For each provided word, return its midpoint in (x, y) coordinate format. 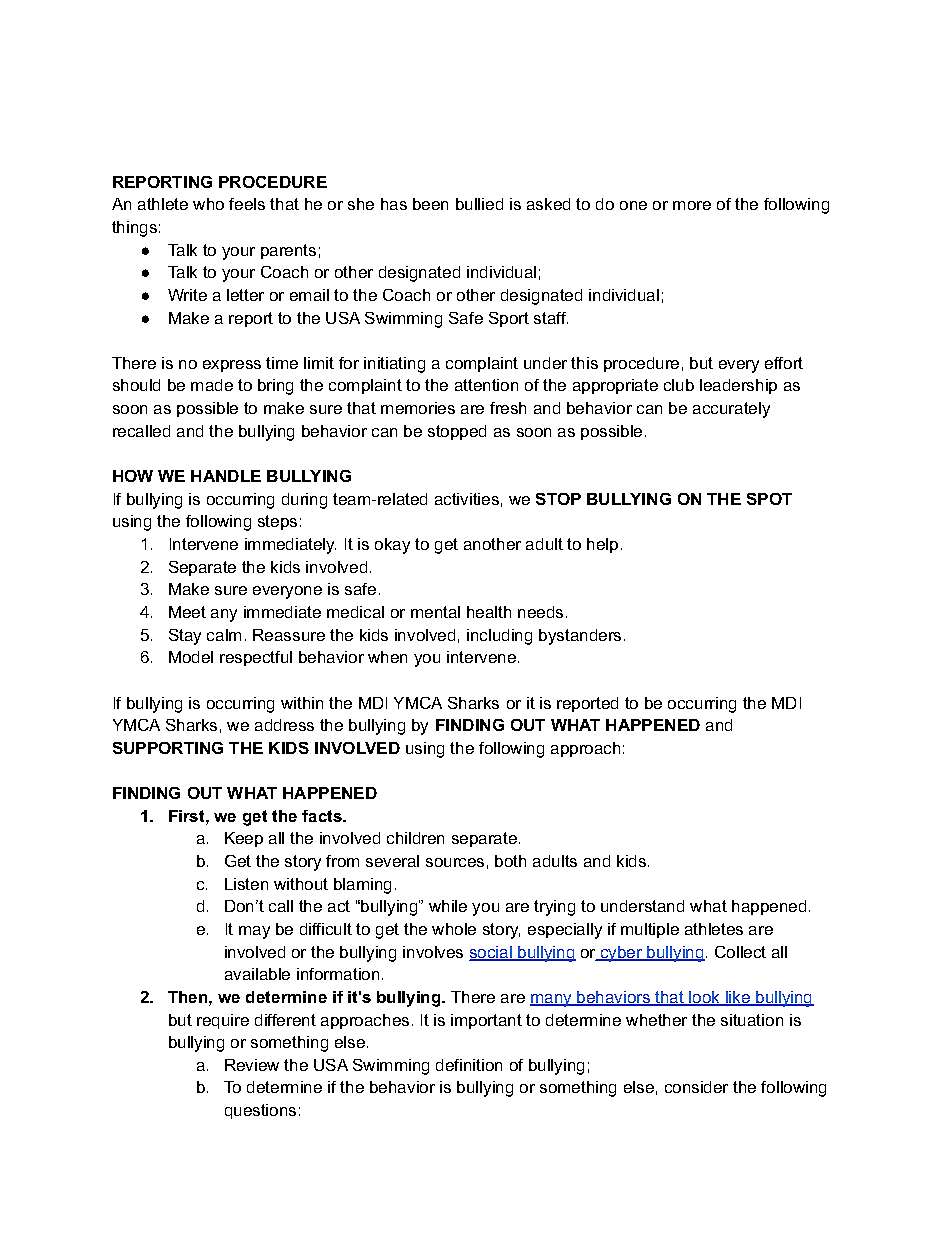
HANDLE (226, 476)
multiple (650, 930)
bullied (479, 204)
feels (247, 204)
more (692, 205)
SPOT (769, 499)
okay (392, 546)
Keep (244, 839)
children (415, 838)
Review (252, 1065)
